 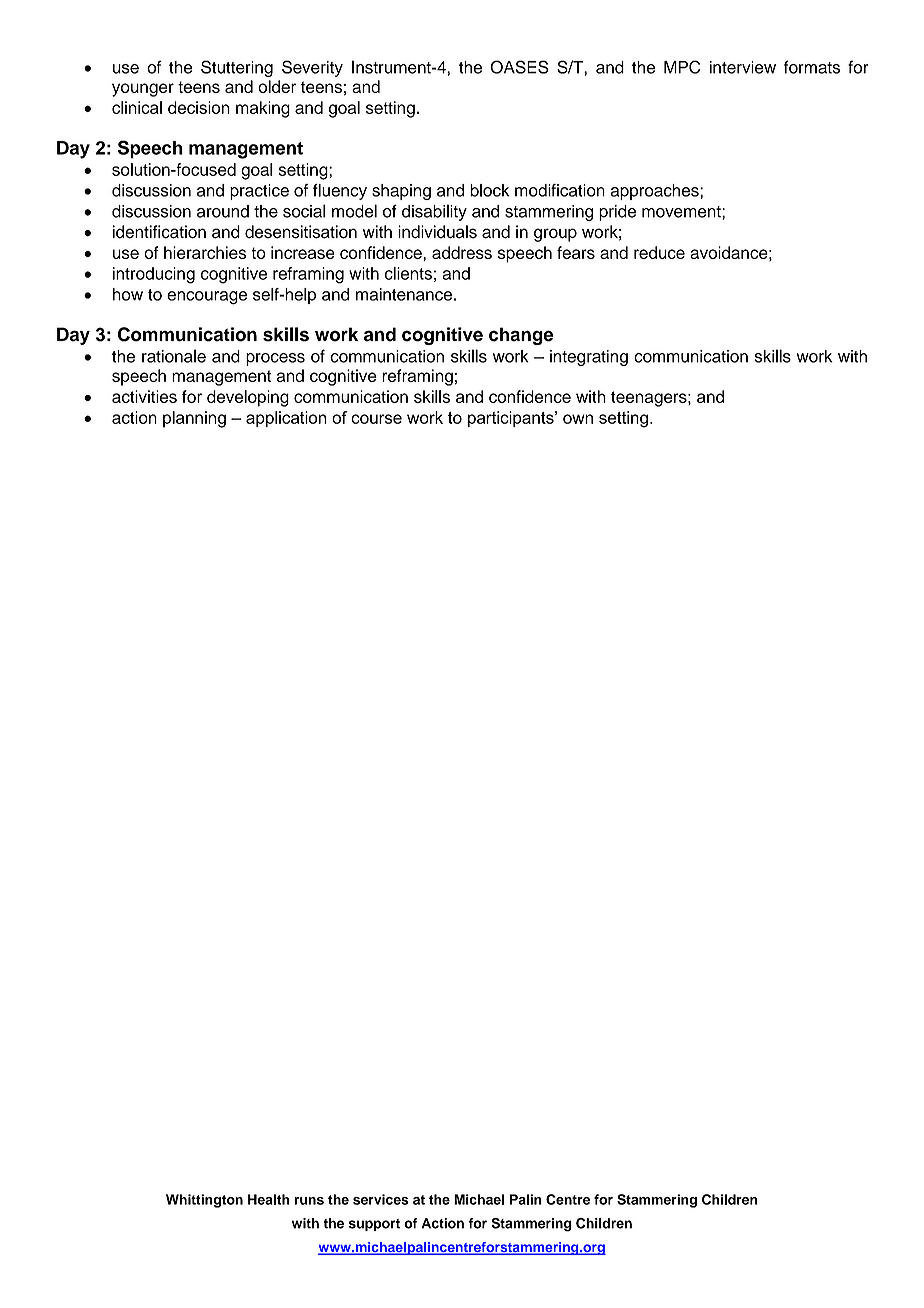 What do you see at coordinates (374, 1225) in the page?
I see `support` at bounding box center [374, 1225].
